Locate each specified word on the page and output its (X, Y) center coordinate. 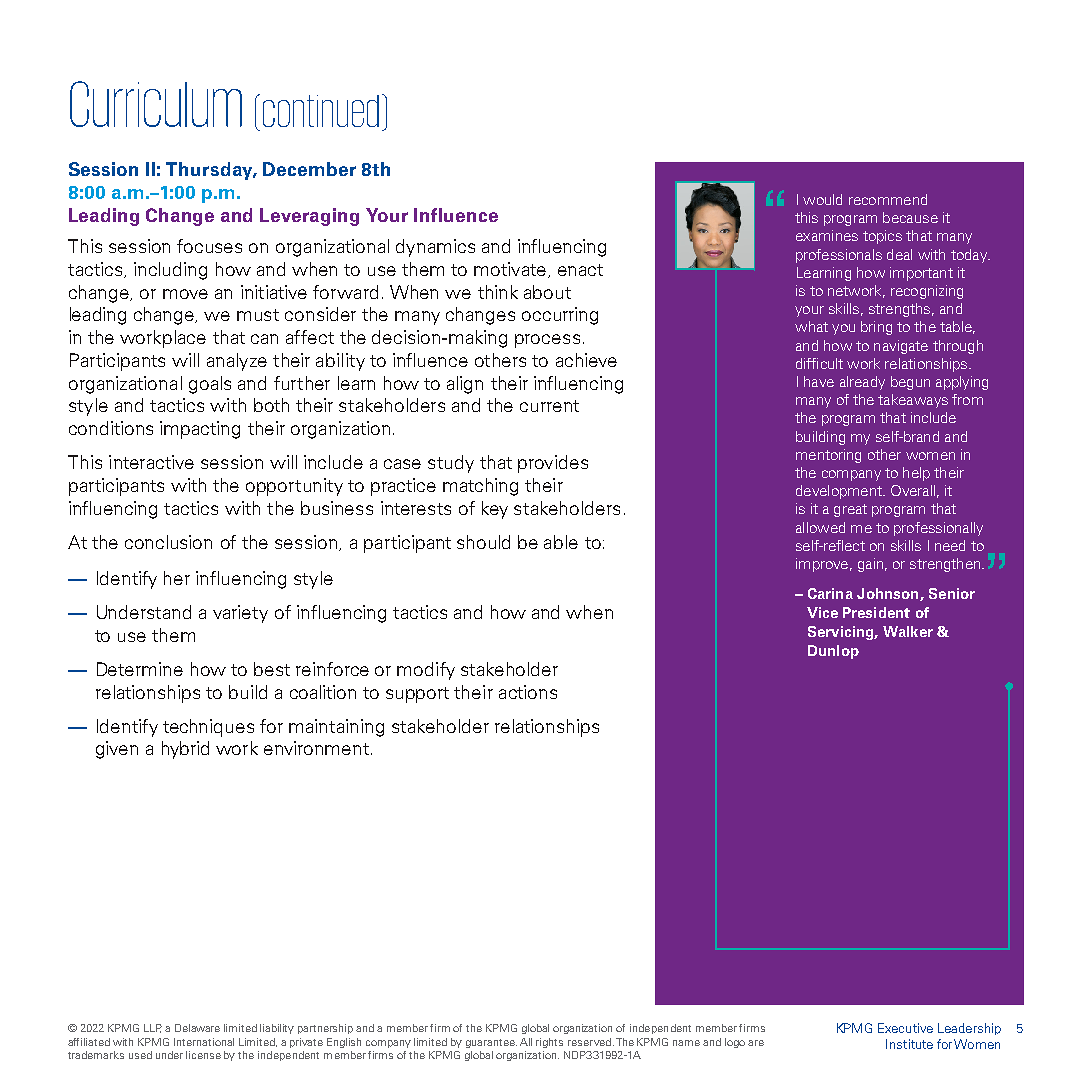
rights (549, 1043)
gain (870, 565)
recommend (888, 199)
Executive (905, 1028)
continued (321, 111)
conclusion (168, 542)
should (483, 542)
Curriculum (156, 104)
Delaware (197, 1028)
